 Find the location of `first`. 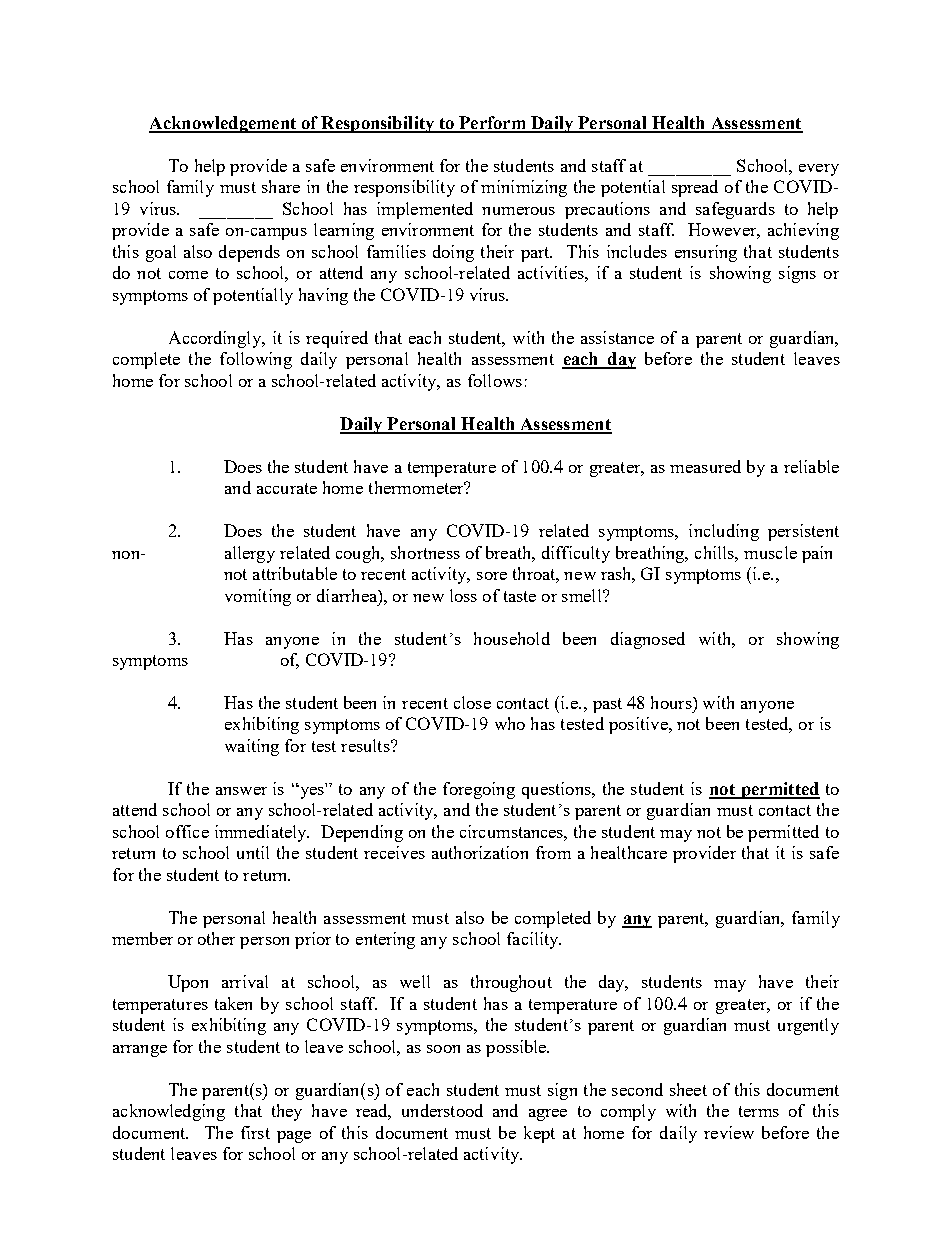

first is located at coordinates (255, 1132).
